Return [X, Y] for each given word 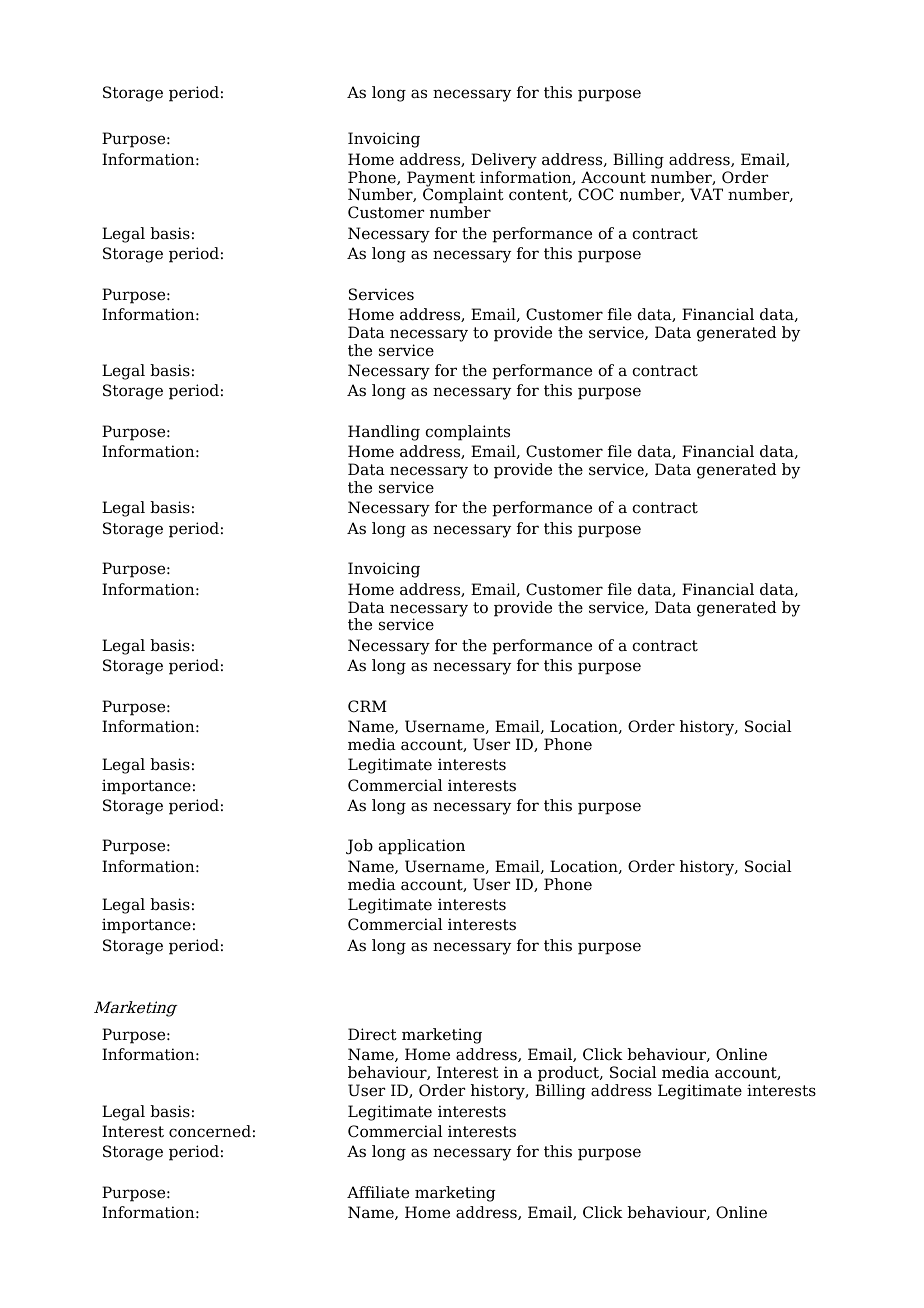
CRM [367, 706]
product [568, 1075]
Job [359, 847]
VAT [706, 194]
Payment [441, 180]
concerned [210, 1131]
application [422, 847]
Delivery [504, 161]
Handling [384, 433]
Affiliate [378, 1192]
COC [596, 194]
